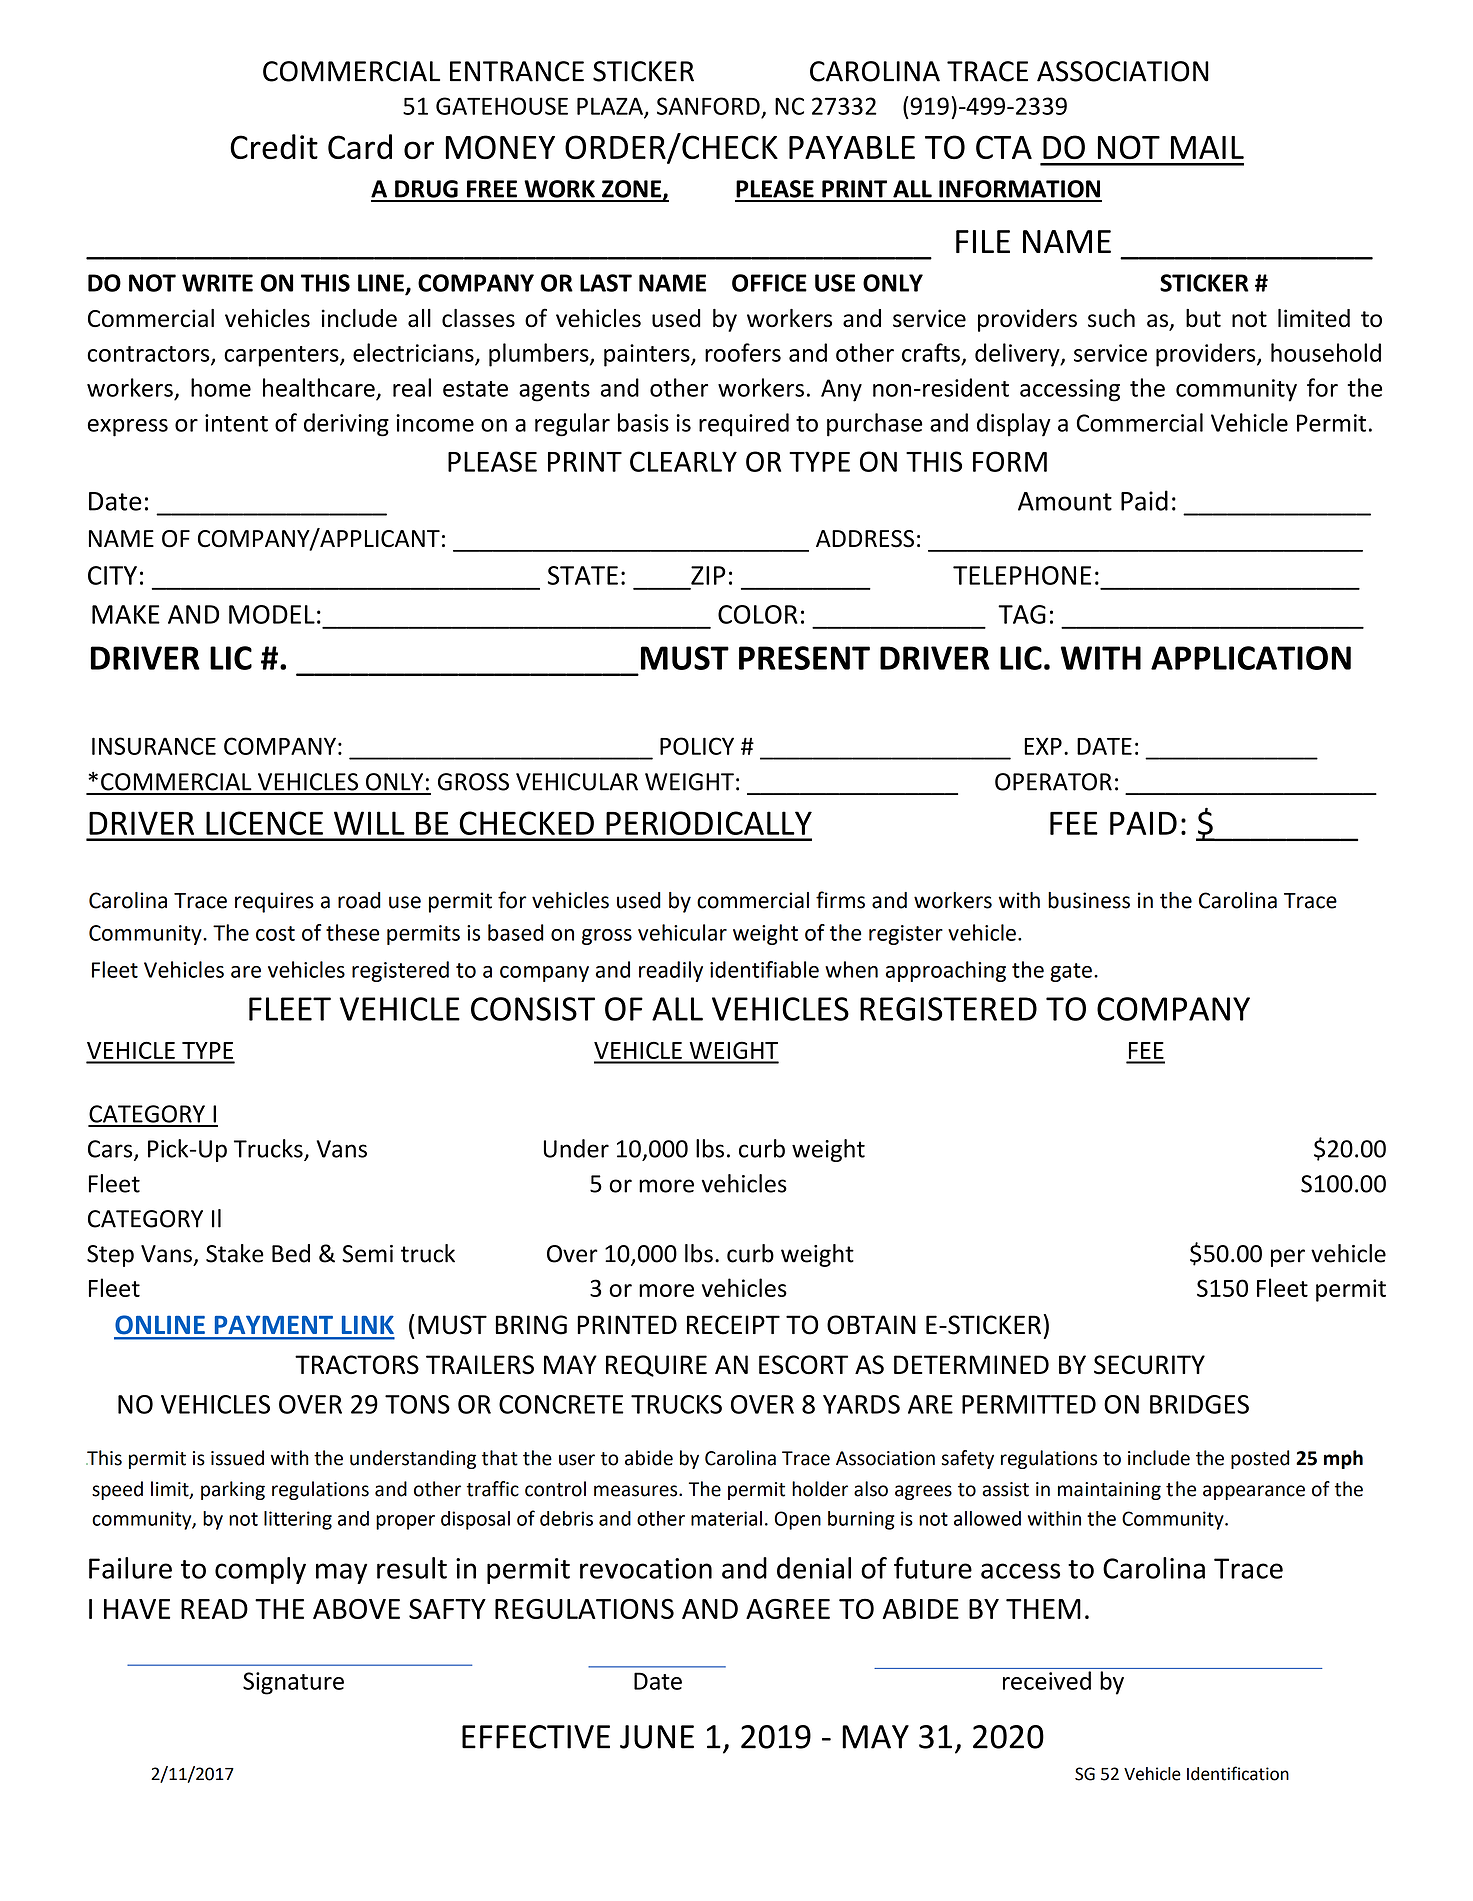  Describe the element at coordinates (1207, 147) in the document. I see `MAIL` at that location.
